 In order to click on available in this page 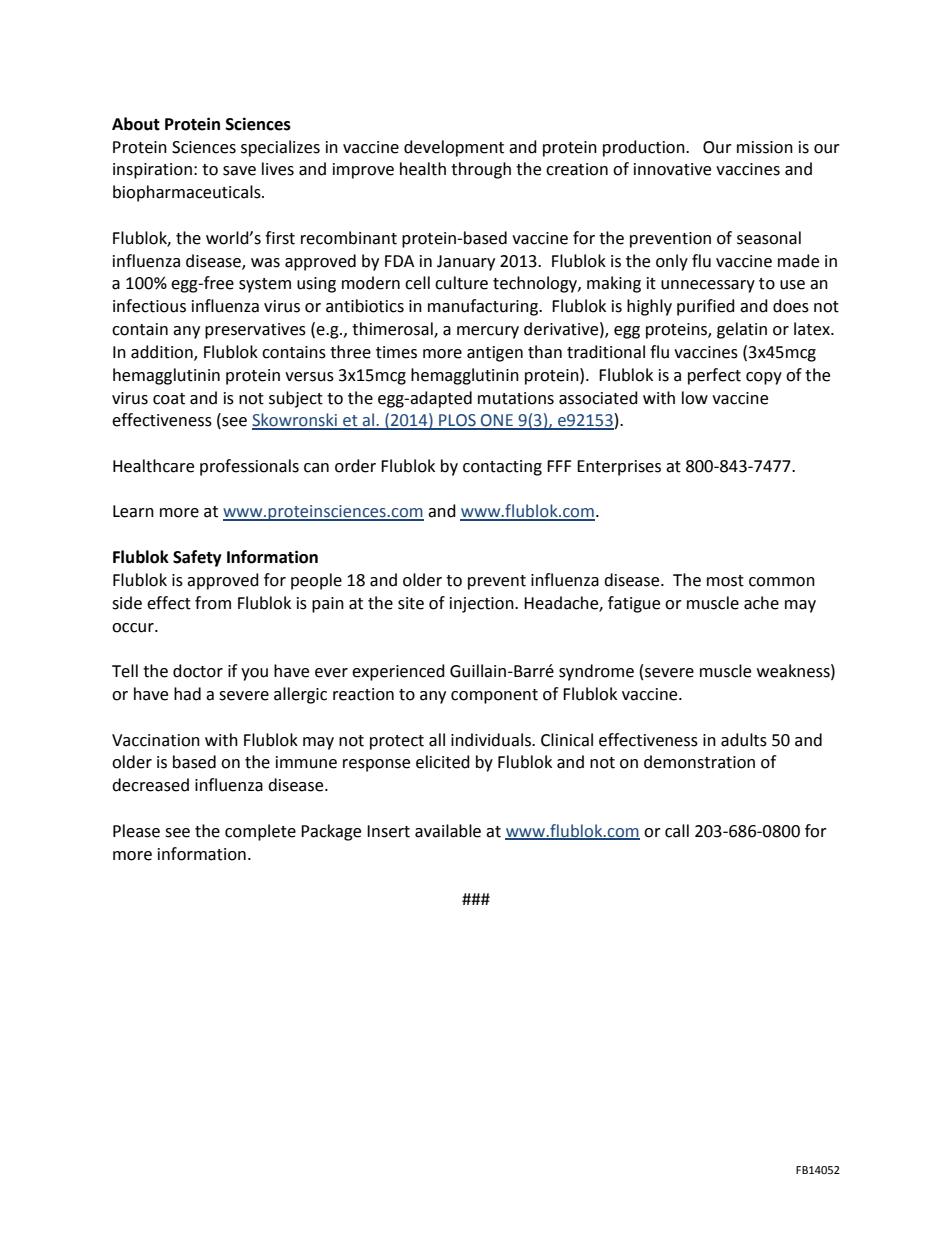, I will do `click(448, 831)`.
